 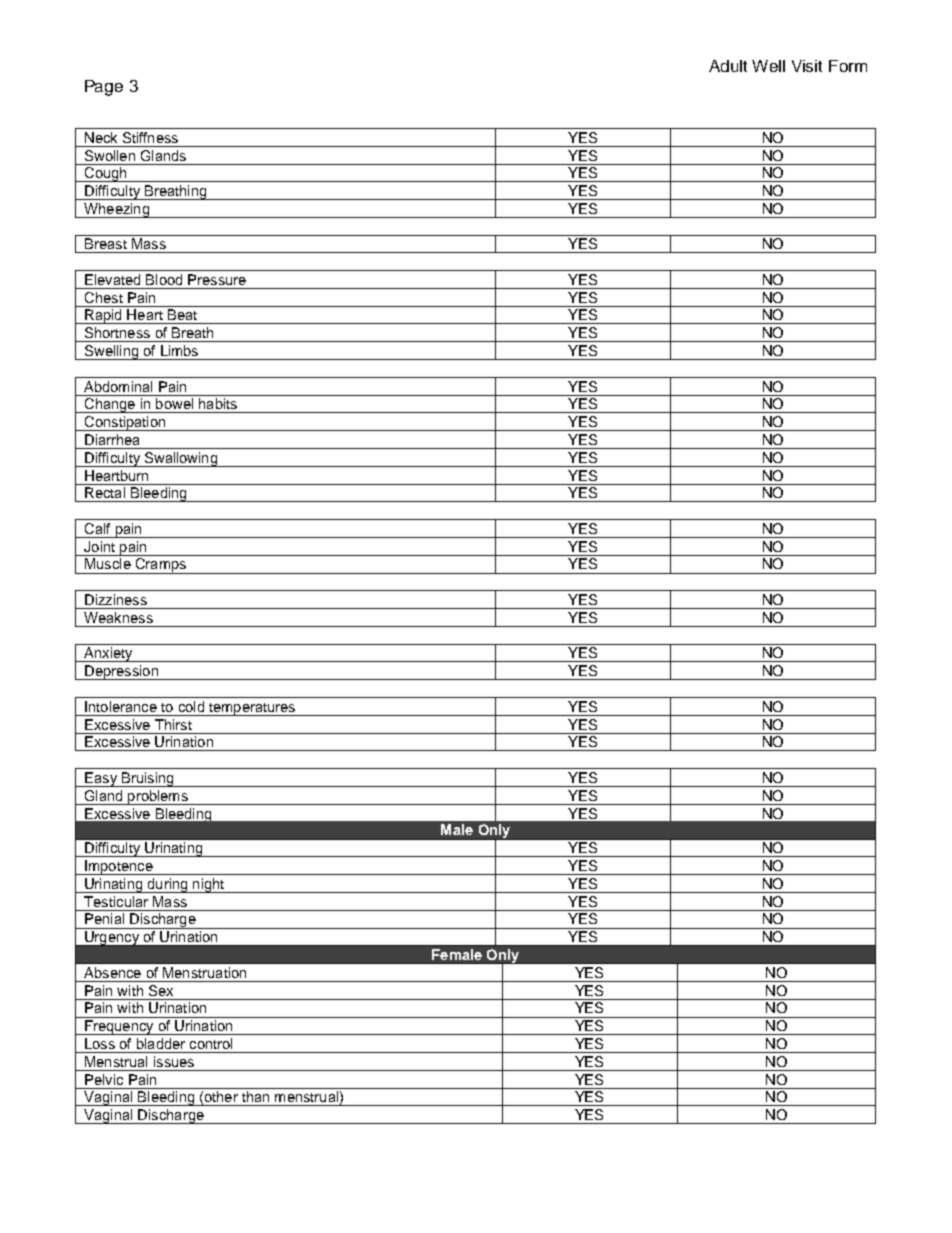 What do you see at coordinates (252, 709) in the screenshot?
I see `temperatures` at bounding box center [252, 709].
